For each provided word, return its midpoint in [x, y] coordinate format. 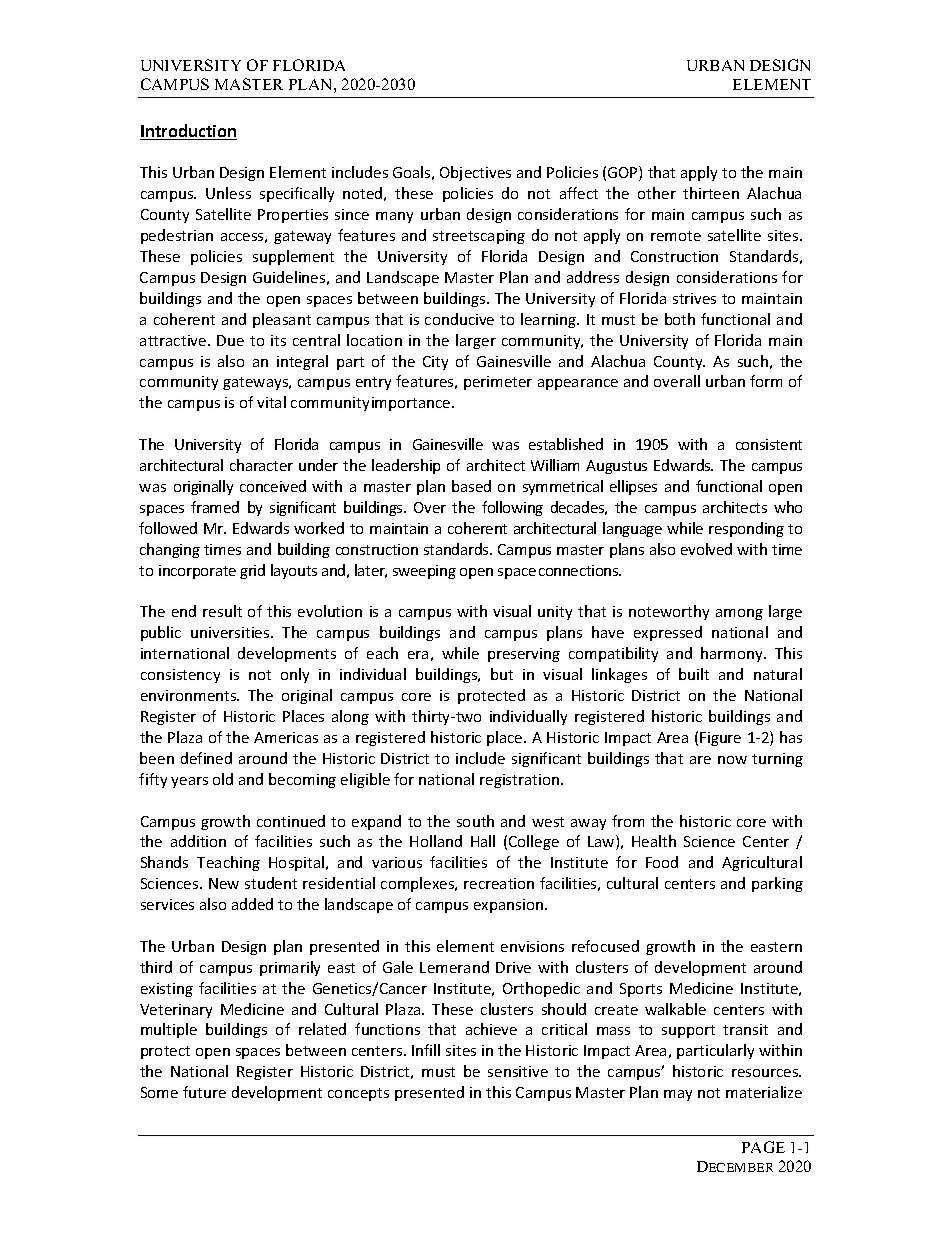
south [475, 821]
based [471, 486]
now [732, 760]
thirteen [711, 193]
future [204, 1092]
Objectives [475, 173]
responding [746, 529]
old [223, 779]
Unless [228, 193]
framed [215, 507]
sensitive [518, 1071]
